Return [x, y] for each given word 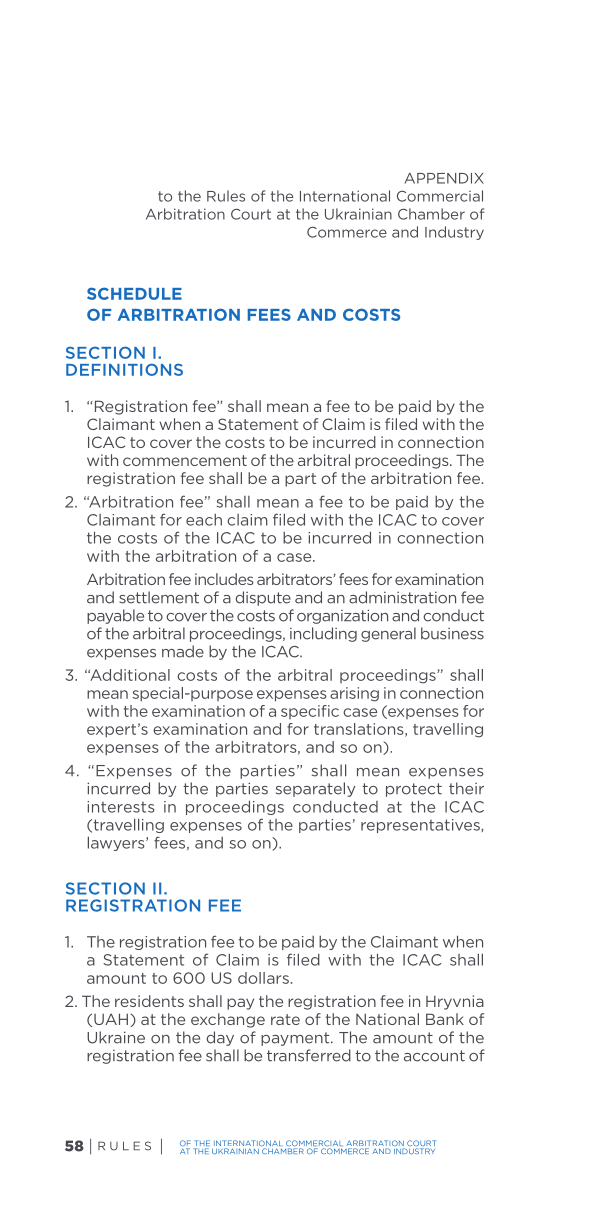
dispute [263, 598]
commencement [185, 460]
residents [149, 1001]
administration [402, 597]
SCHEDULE [134, 293]
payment [296, 1039]
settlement [159, 597]
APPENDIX [444, 178]
